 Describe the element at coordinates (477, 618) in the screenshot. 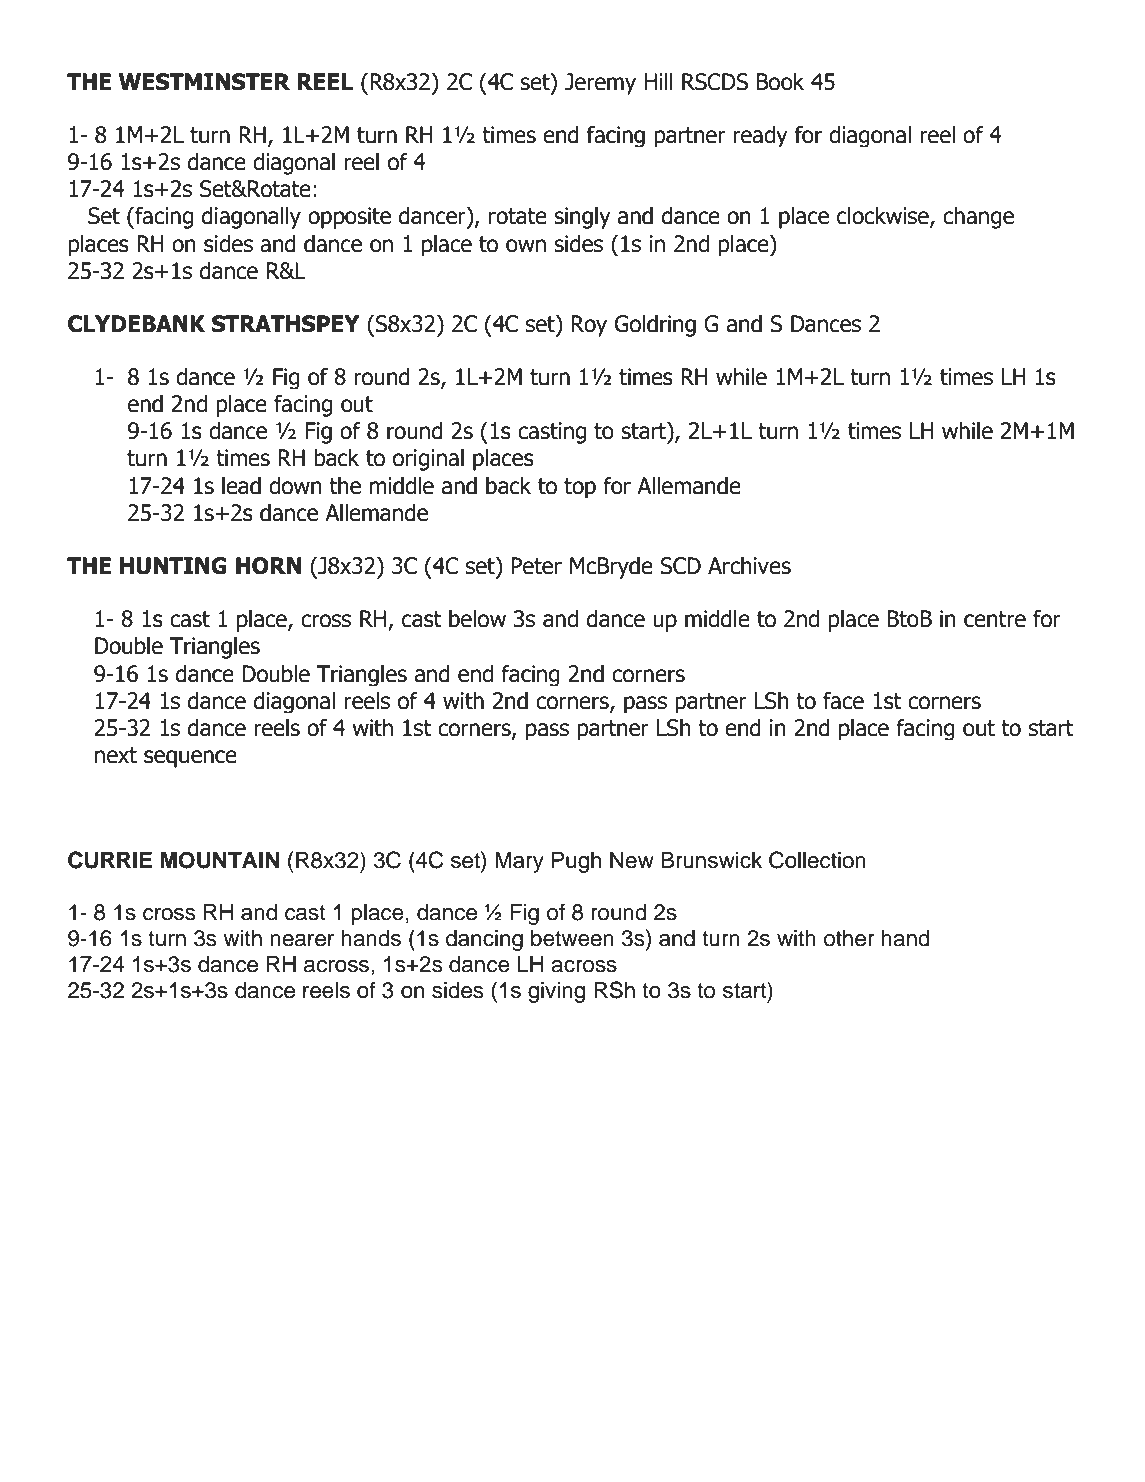

I see `below` at that location.
